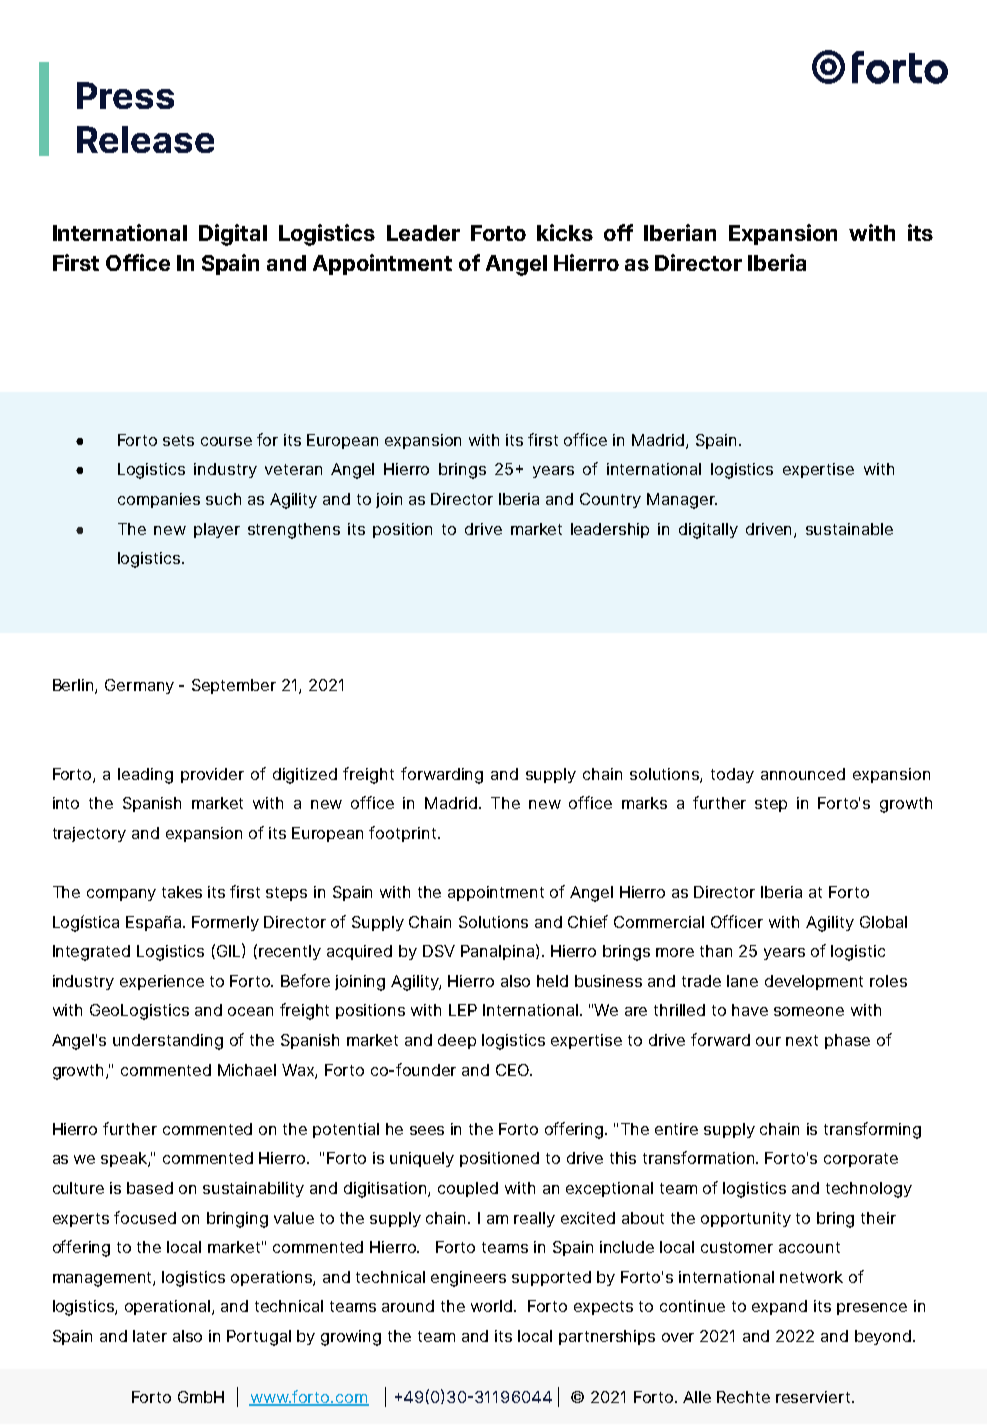  Describe the element at coordinates (178, 440) in the image. I see `sets` at that location.
